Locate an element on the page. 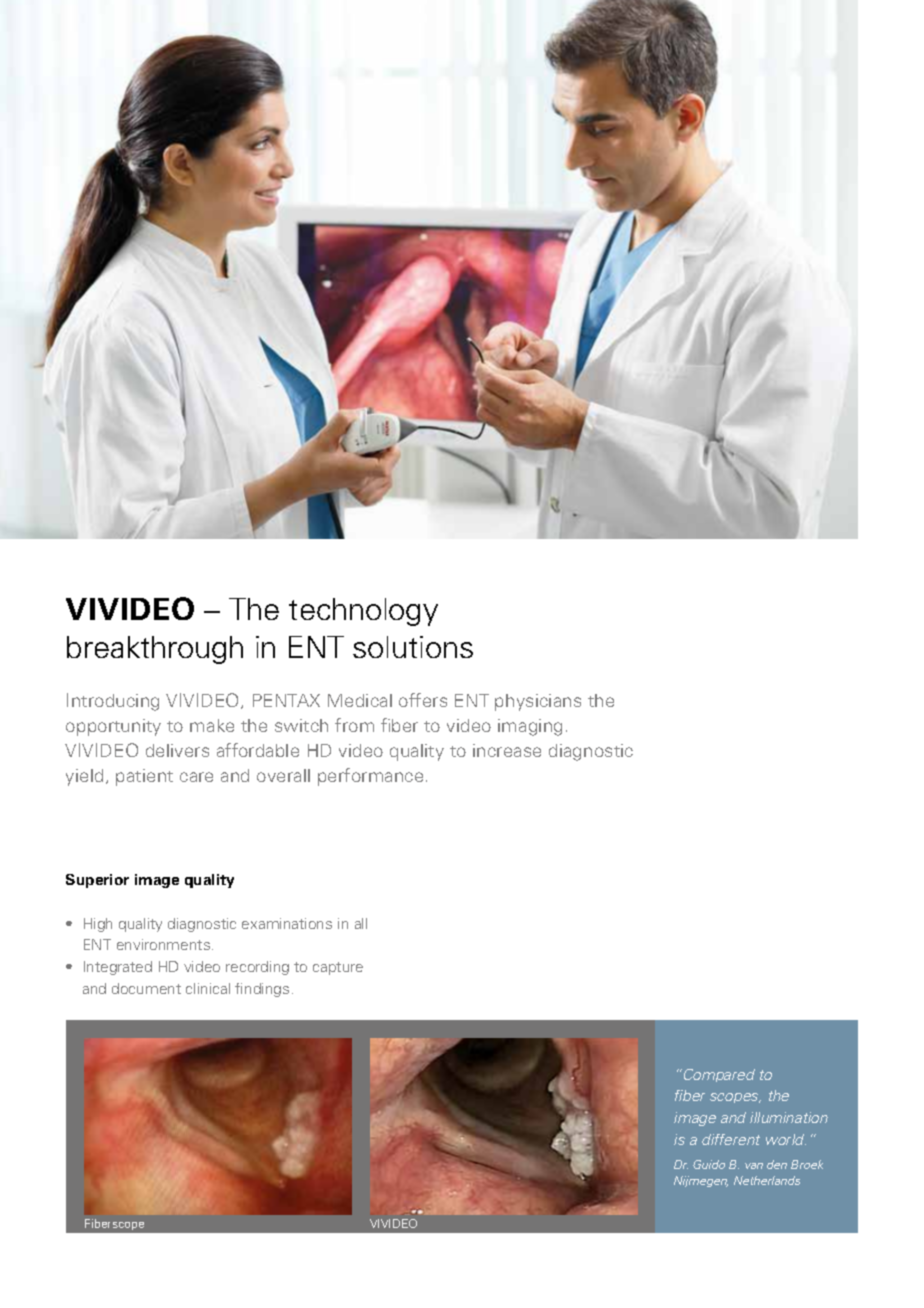 Image resolution: width=924 pixels, height=1308 pixels. document is located at coordinates (146, 988).
